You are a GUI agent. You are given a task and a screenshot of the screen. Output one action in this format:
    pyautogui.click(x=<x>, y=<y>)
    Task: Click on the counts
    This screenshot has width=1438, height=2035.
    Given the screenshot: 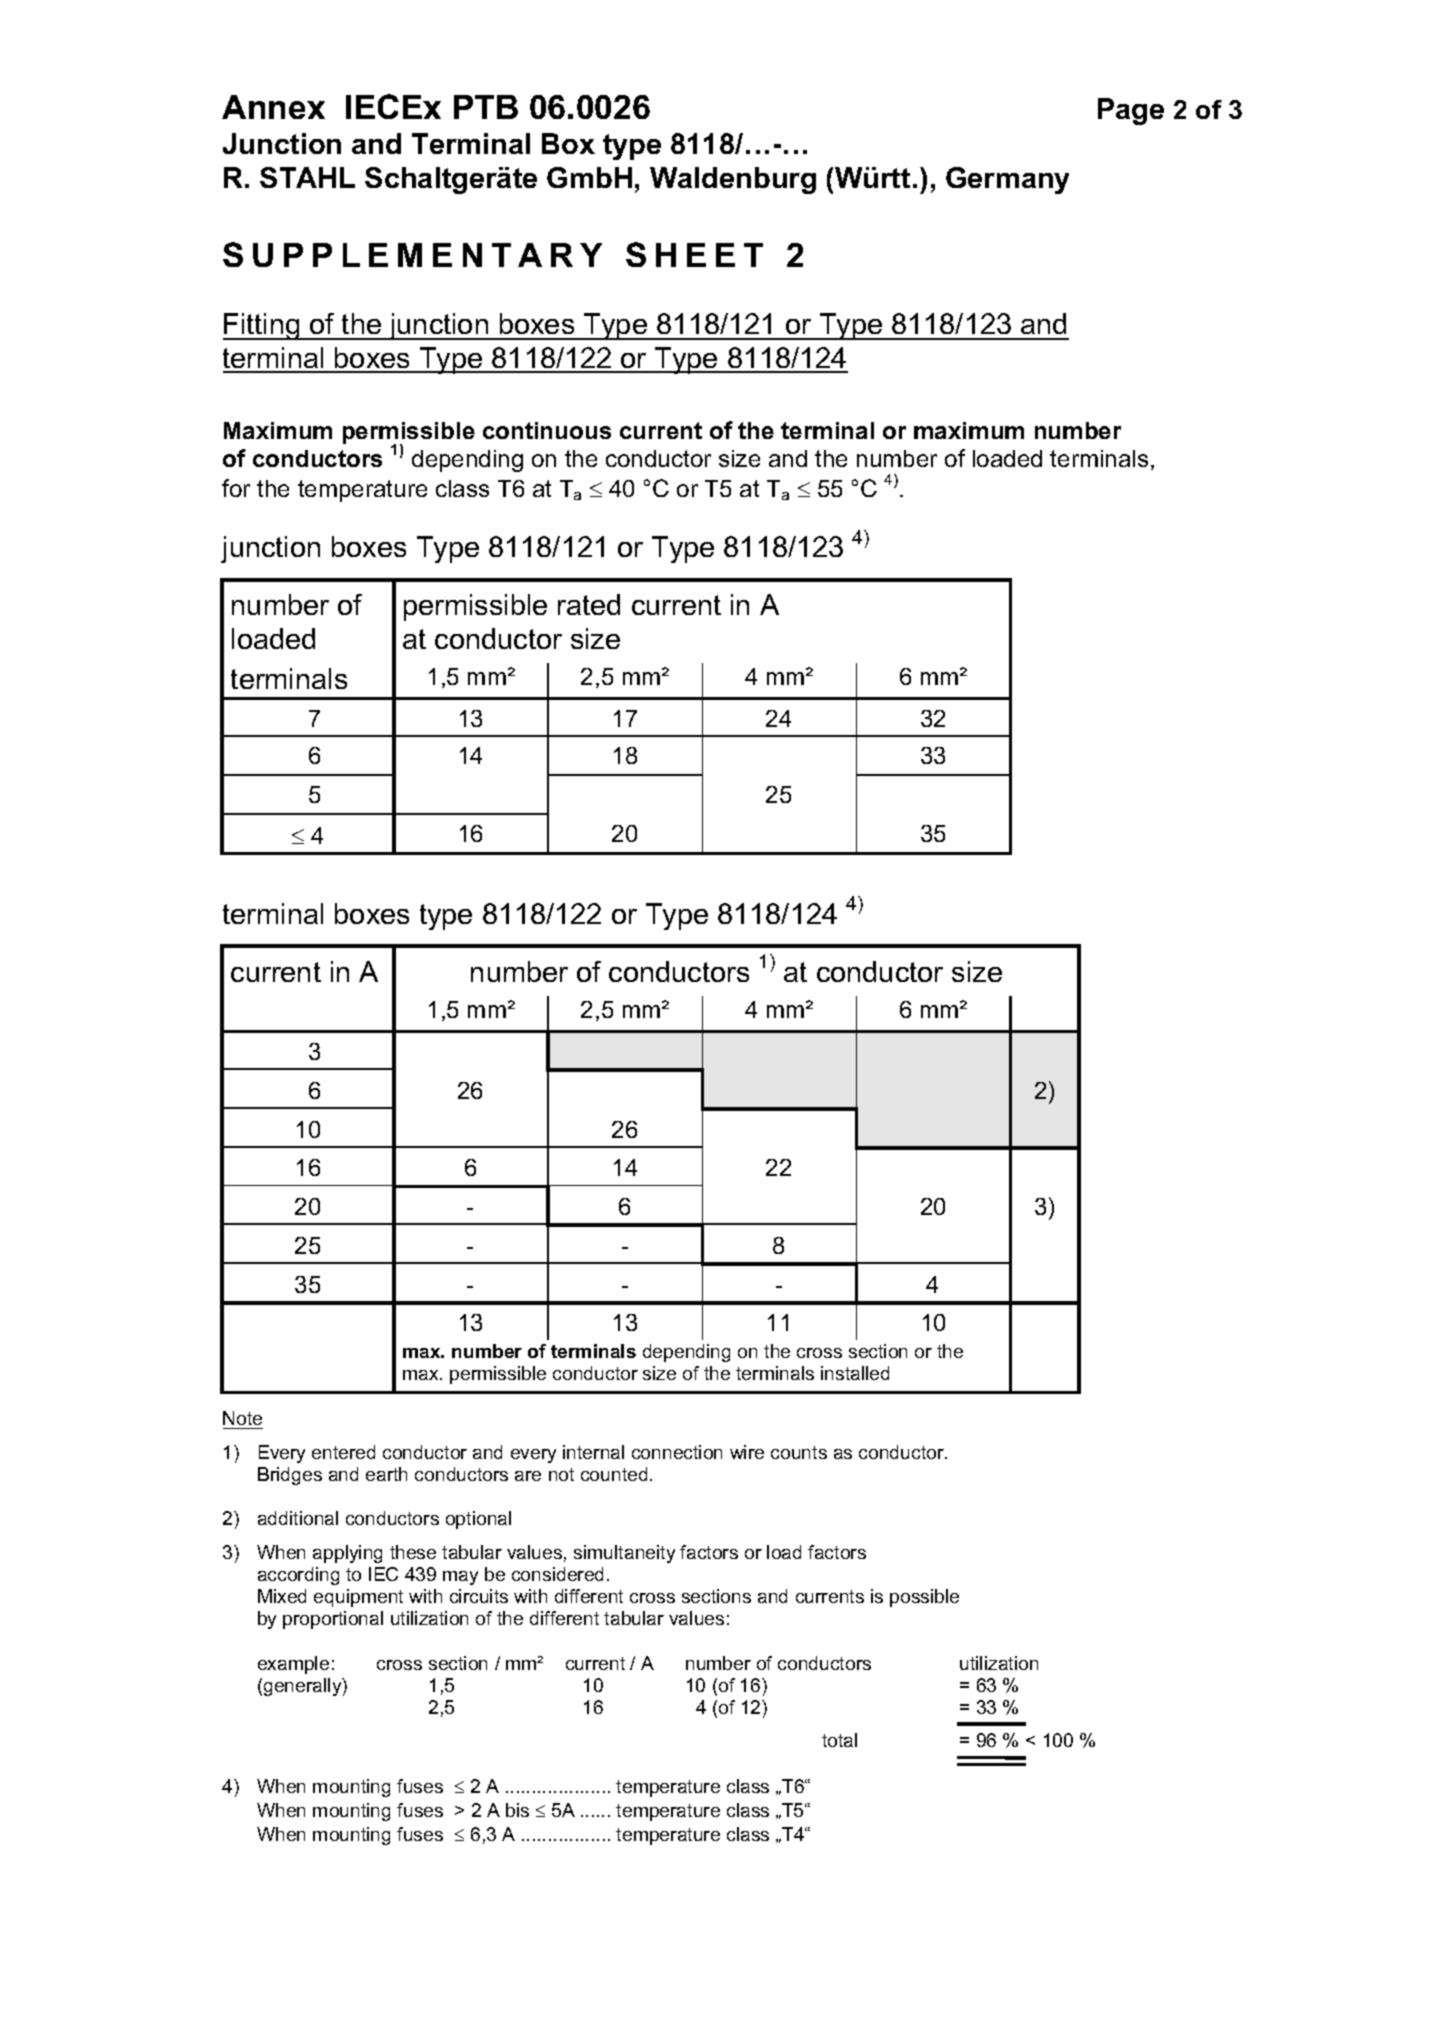 What is the action you would take?
    pyautogui.click(x=799, y=1452)
